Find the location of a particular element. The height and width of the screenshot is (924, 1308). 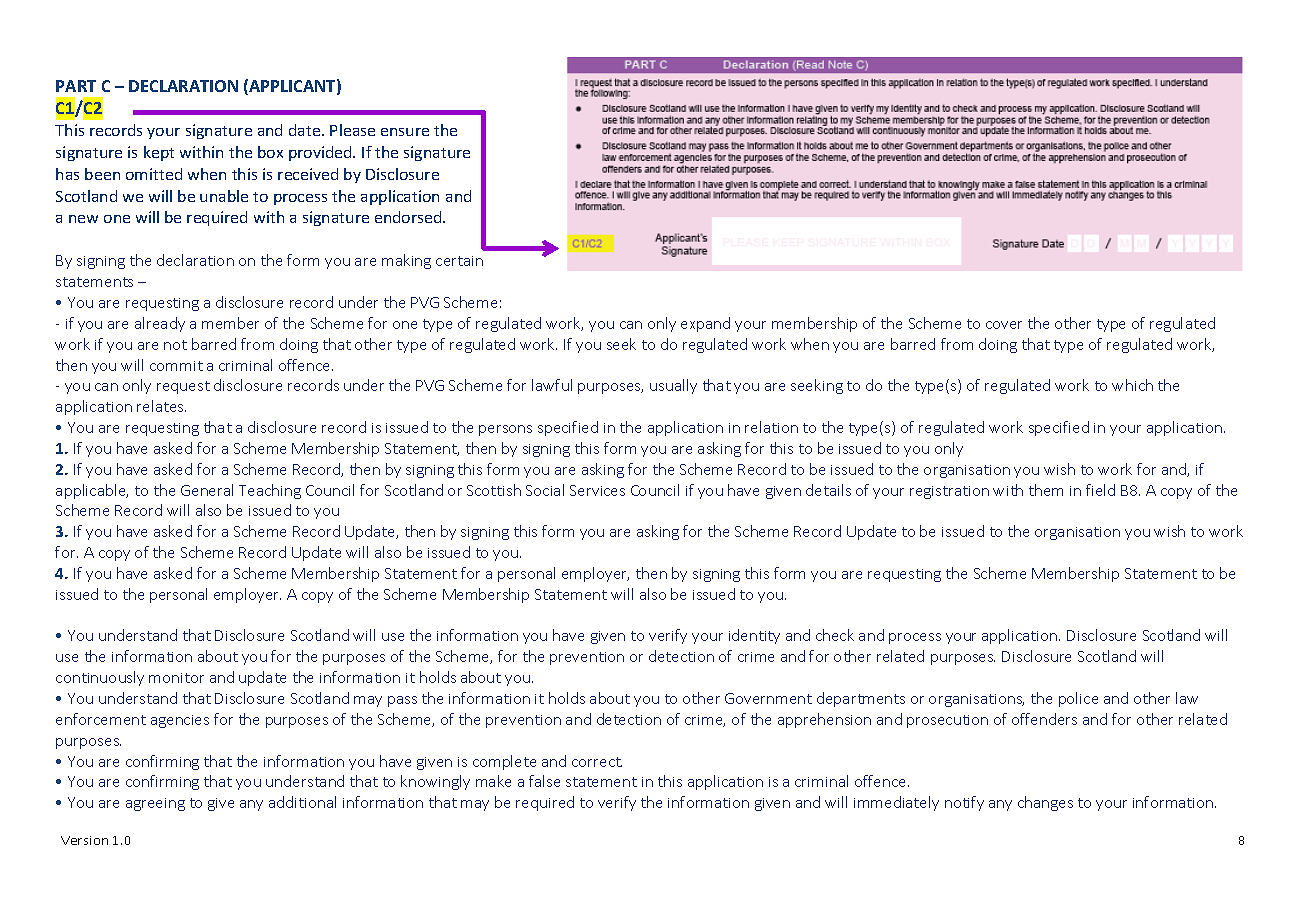

Services is located at coordinates (597, 490).
